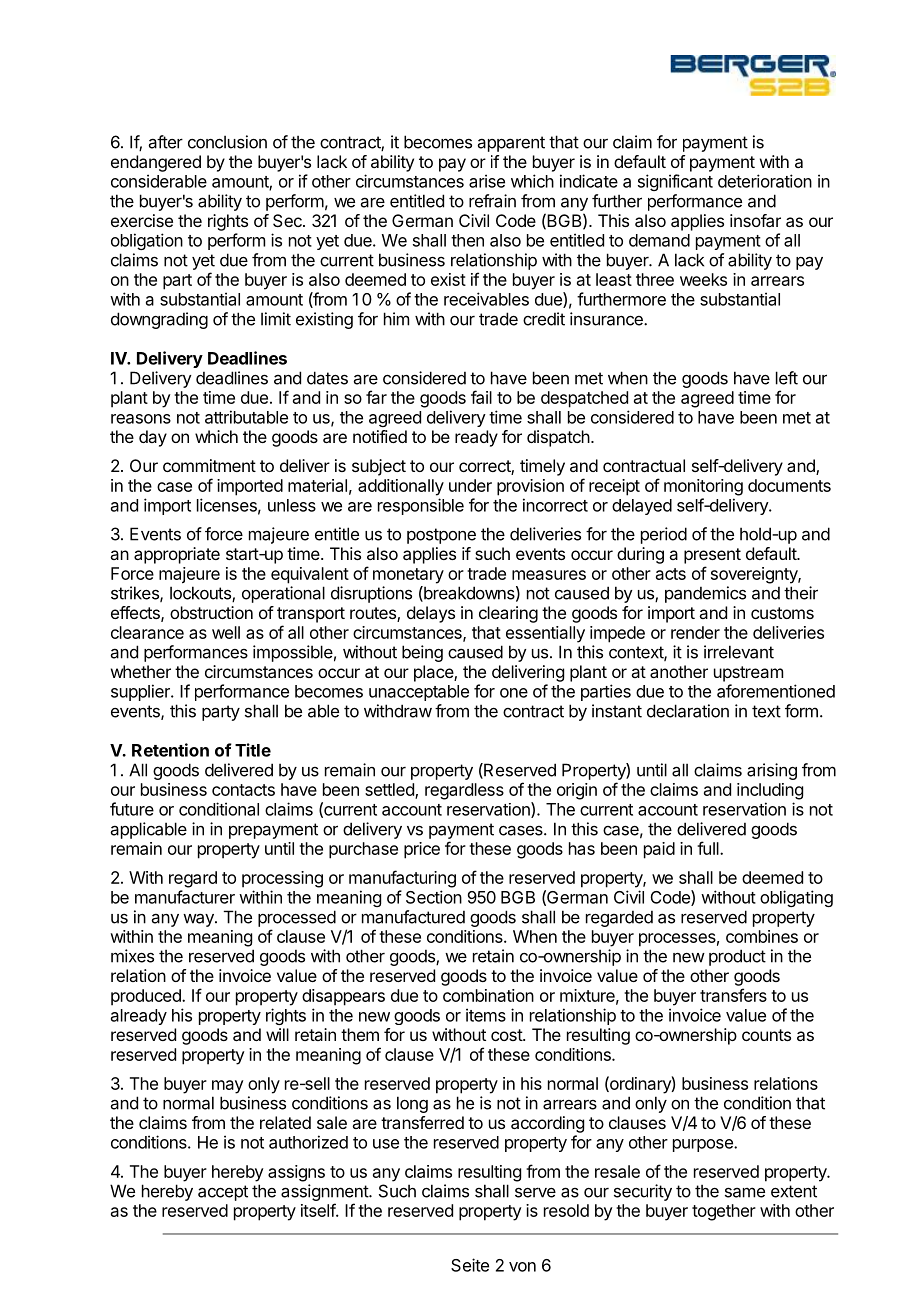 The width and height of the document is (924, 1308). I want to click on deterioration, so click(765, 181).
